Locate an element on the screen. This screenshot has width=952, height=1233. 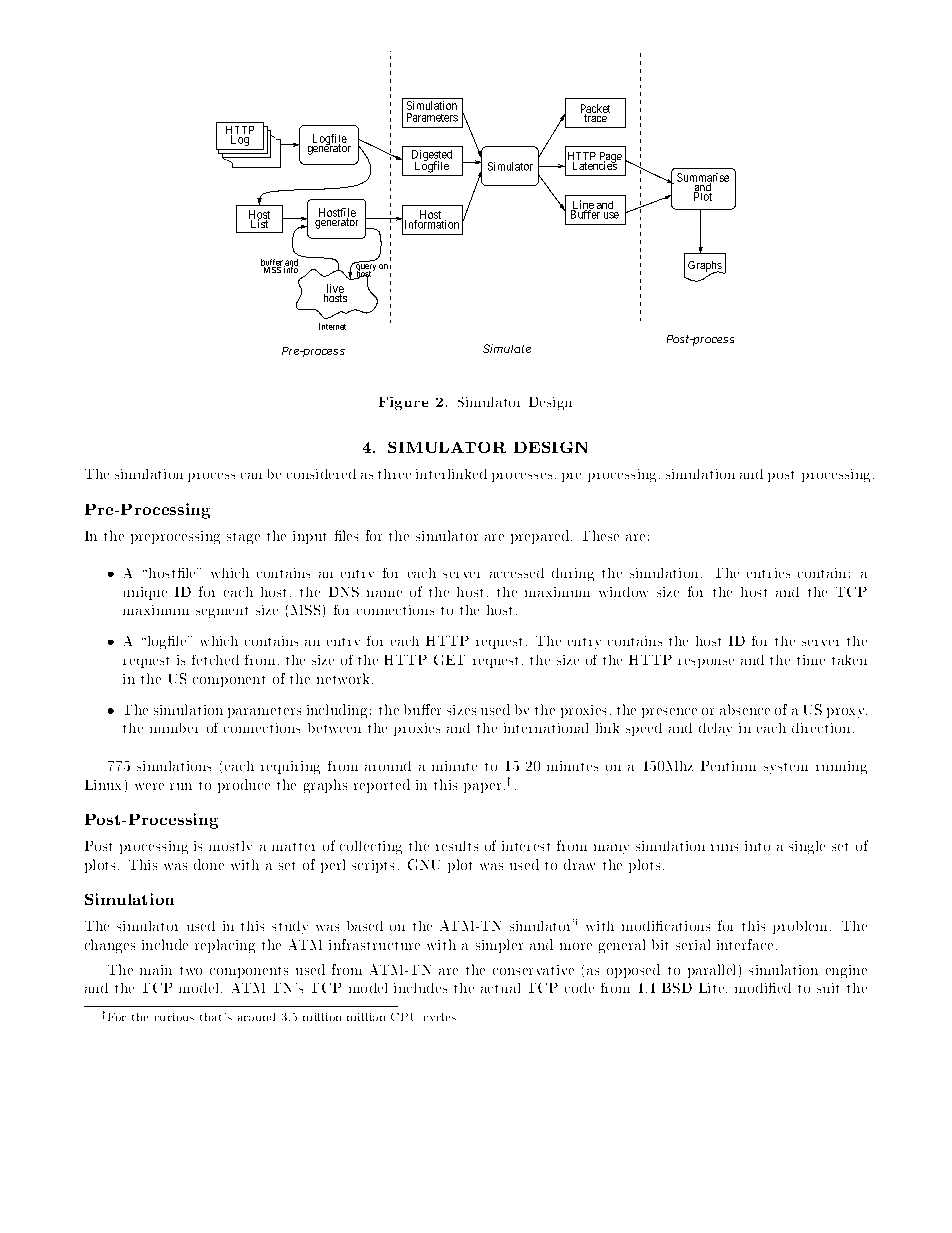
can is located at coordinates (251, 476).
